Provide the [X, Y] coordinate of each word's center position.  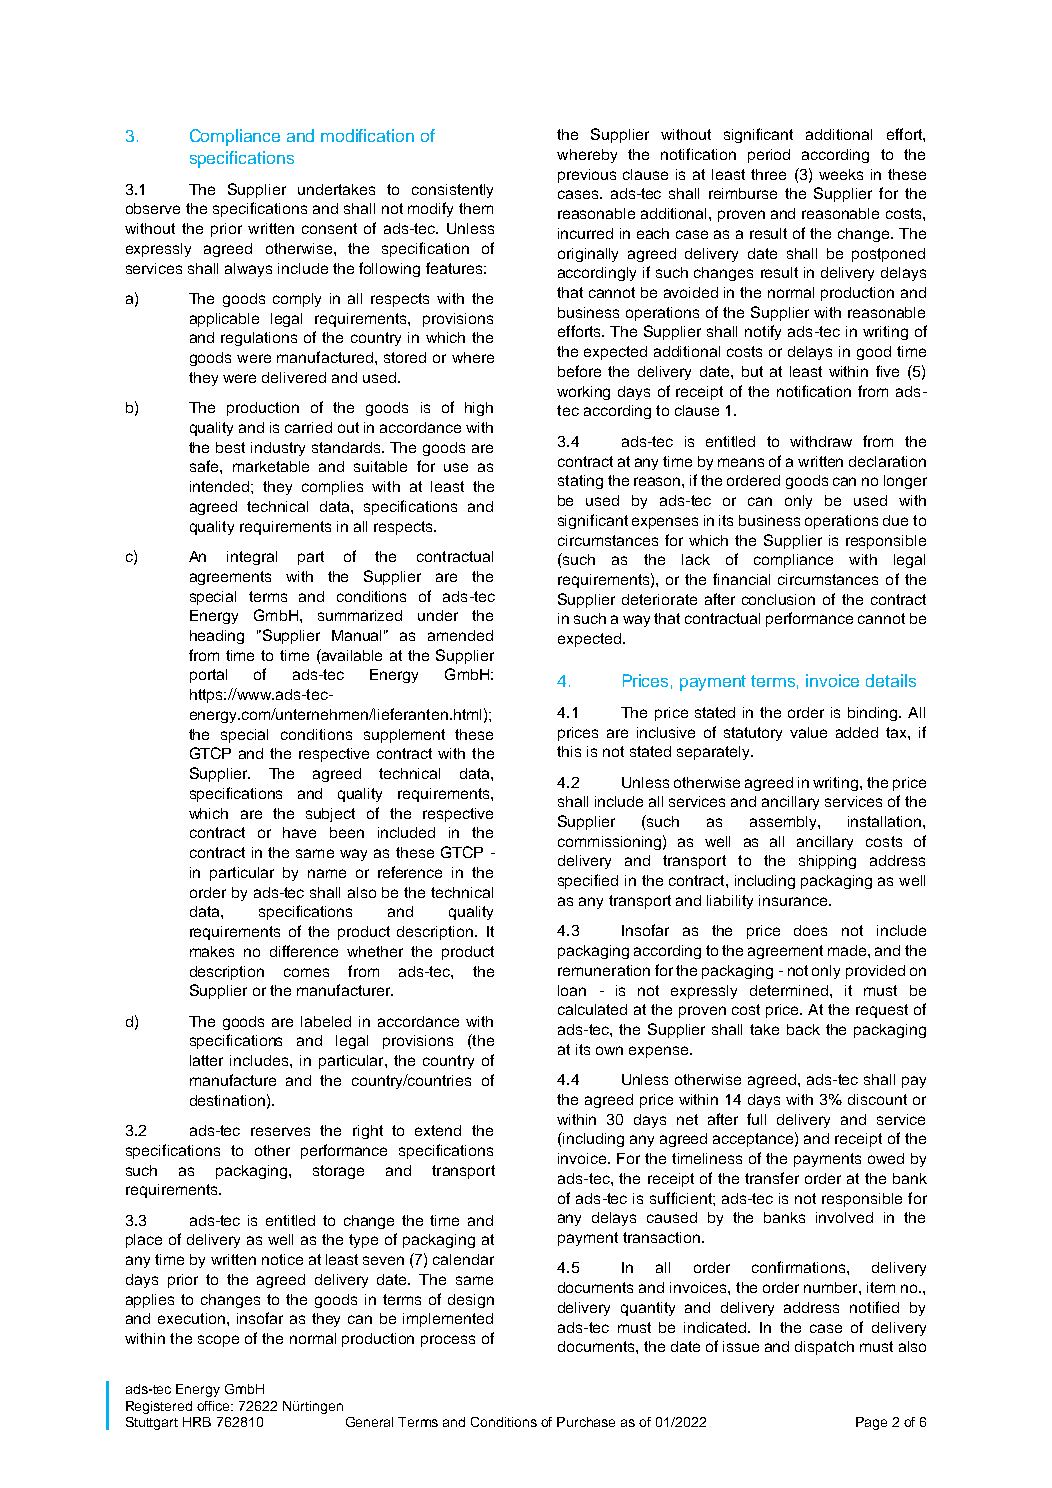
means [741, 462]
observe [153, 208]
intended [219, 486]
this [569, 751]
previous [587, 176]
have [299, 832]
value [808, 732]
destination [227, 1100]
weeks [841, 174]
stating [580, 482]
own [609, 1050]
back [803, 1029]
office [215, 1406]
